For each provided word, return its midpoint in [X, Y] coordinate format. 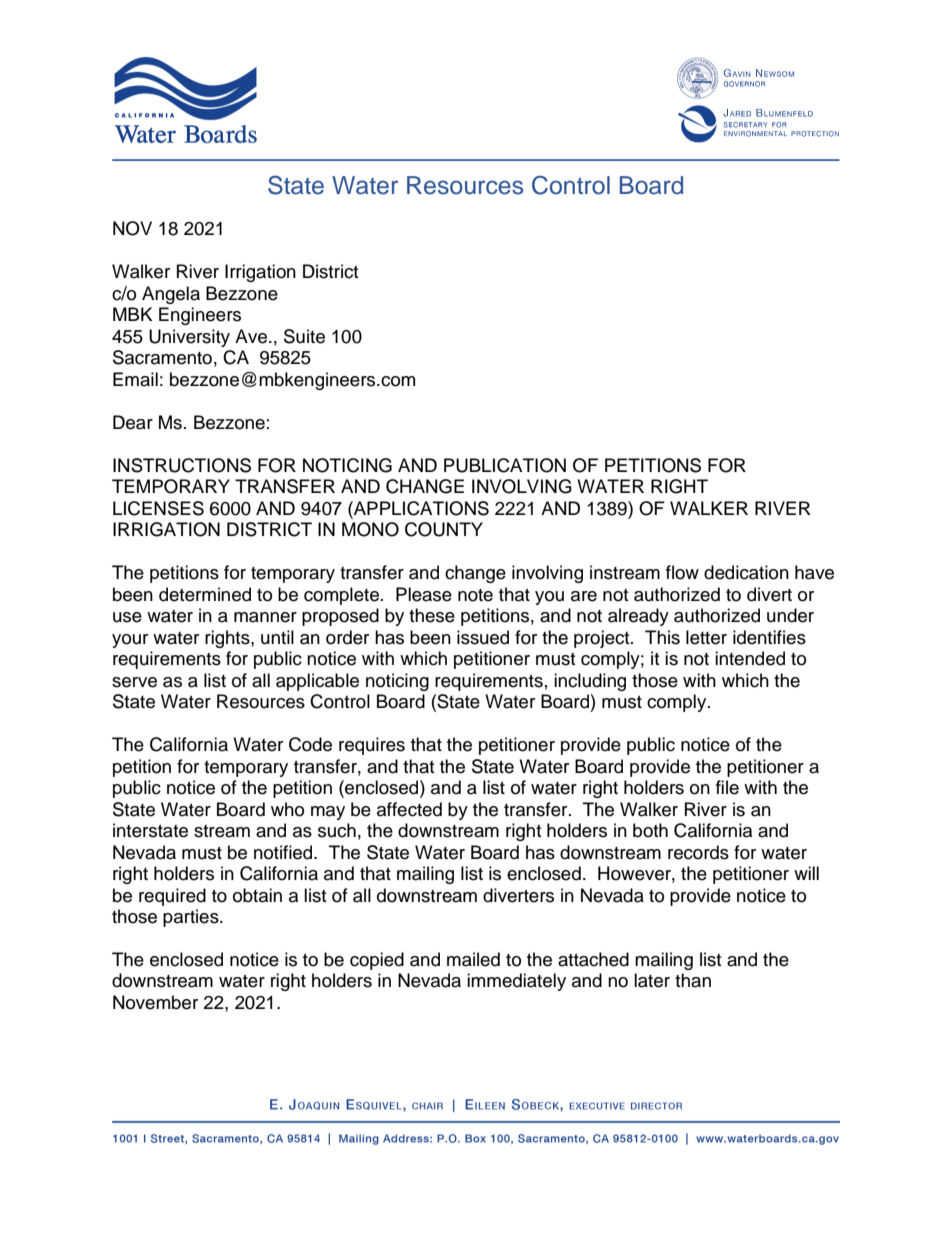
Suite [304, 336]
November [155, 1002]
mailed [473, 959]
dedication [746, 572]
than [693, 980]
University [189, 338]
